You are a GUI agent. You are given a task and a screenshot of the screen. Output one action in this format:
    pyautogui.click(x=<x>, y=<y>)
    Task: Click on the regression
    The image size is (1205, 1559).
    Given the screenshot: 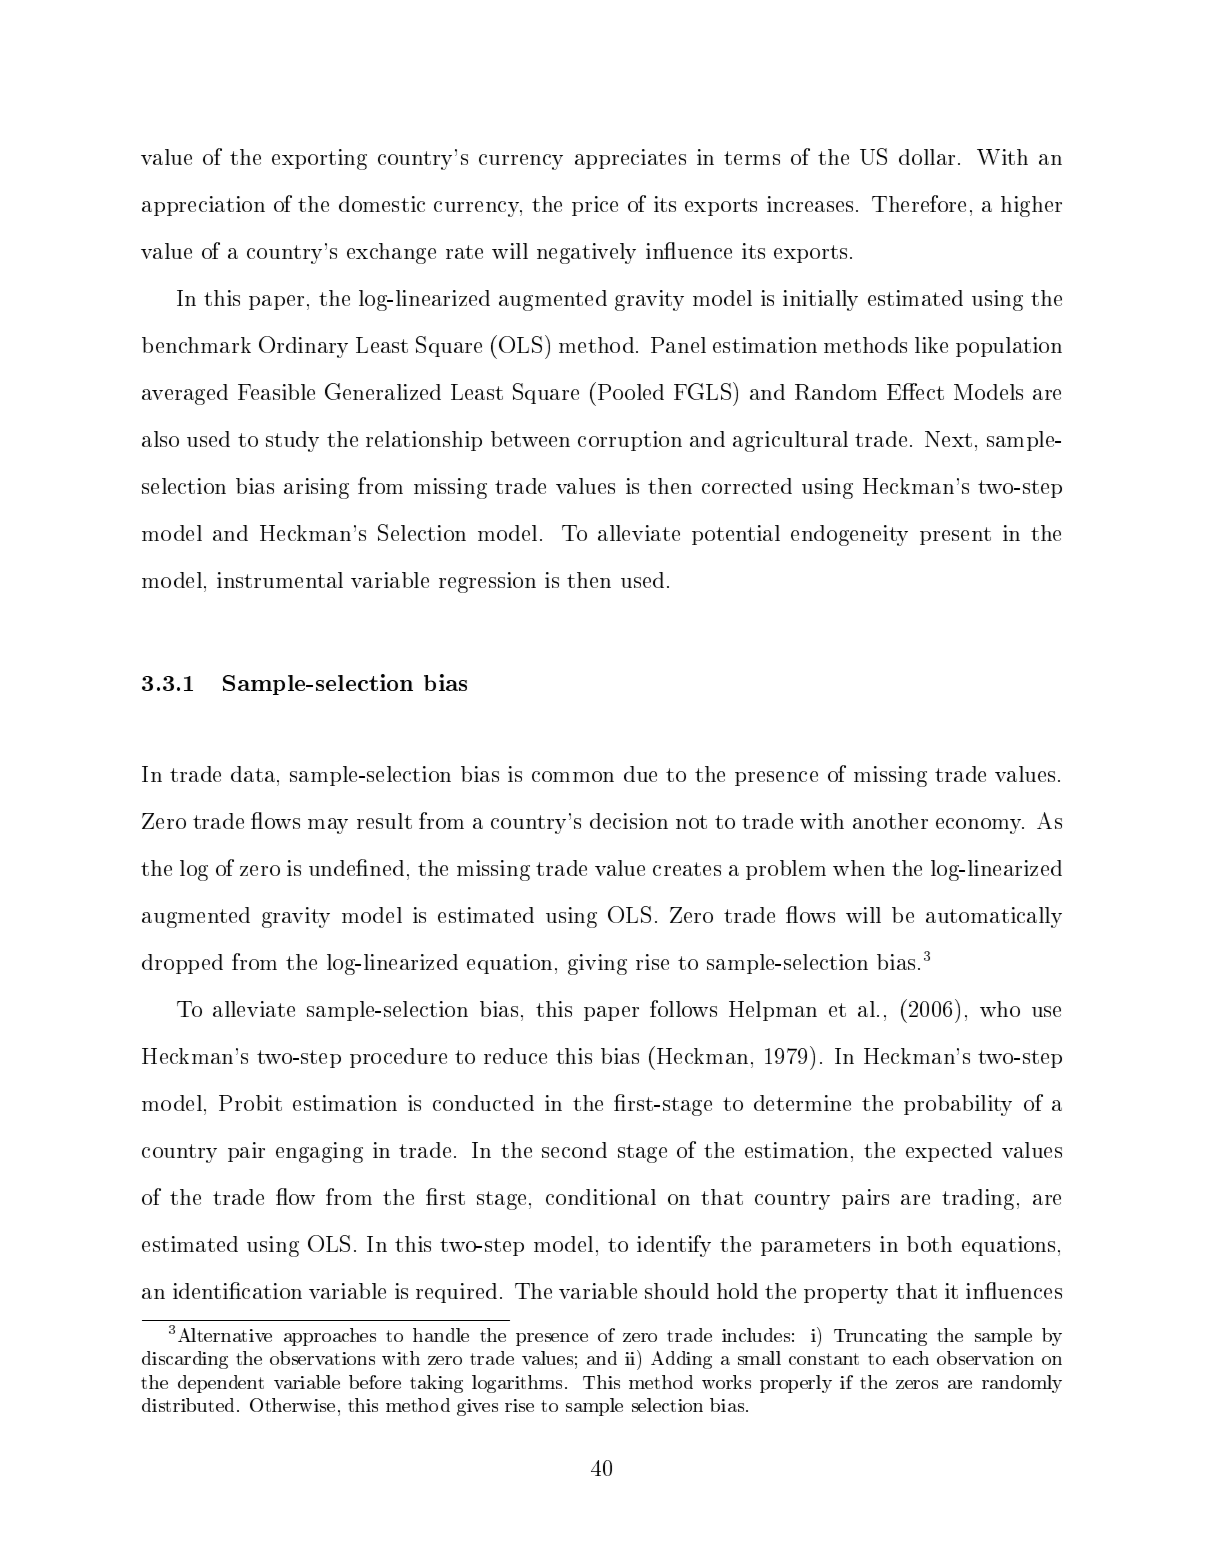 What is the action you would take?
    pyautogui.click(x=487, y=582)
